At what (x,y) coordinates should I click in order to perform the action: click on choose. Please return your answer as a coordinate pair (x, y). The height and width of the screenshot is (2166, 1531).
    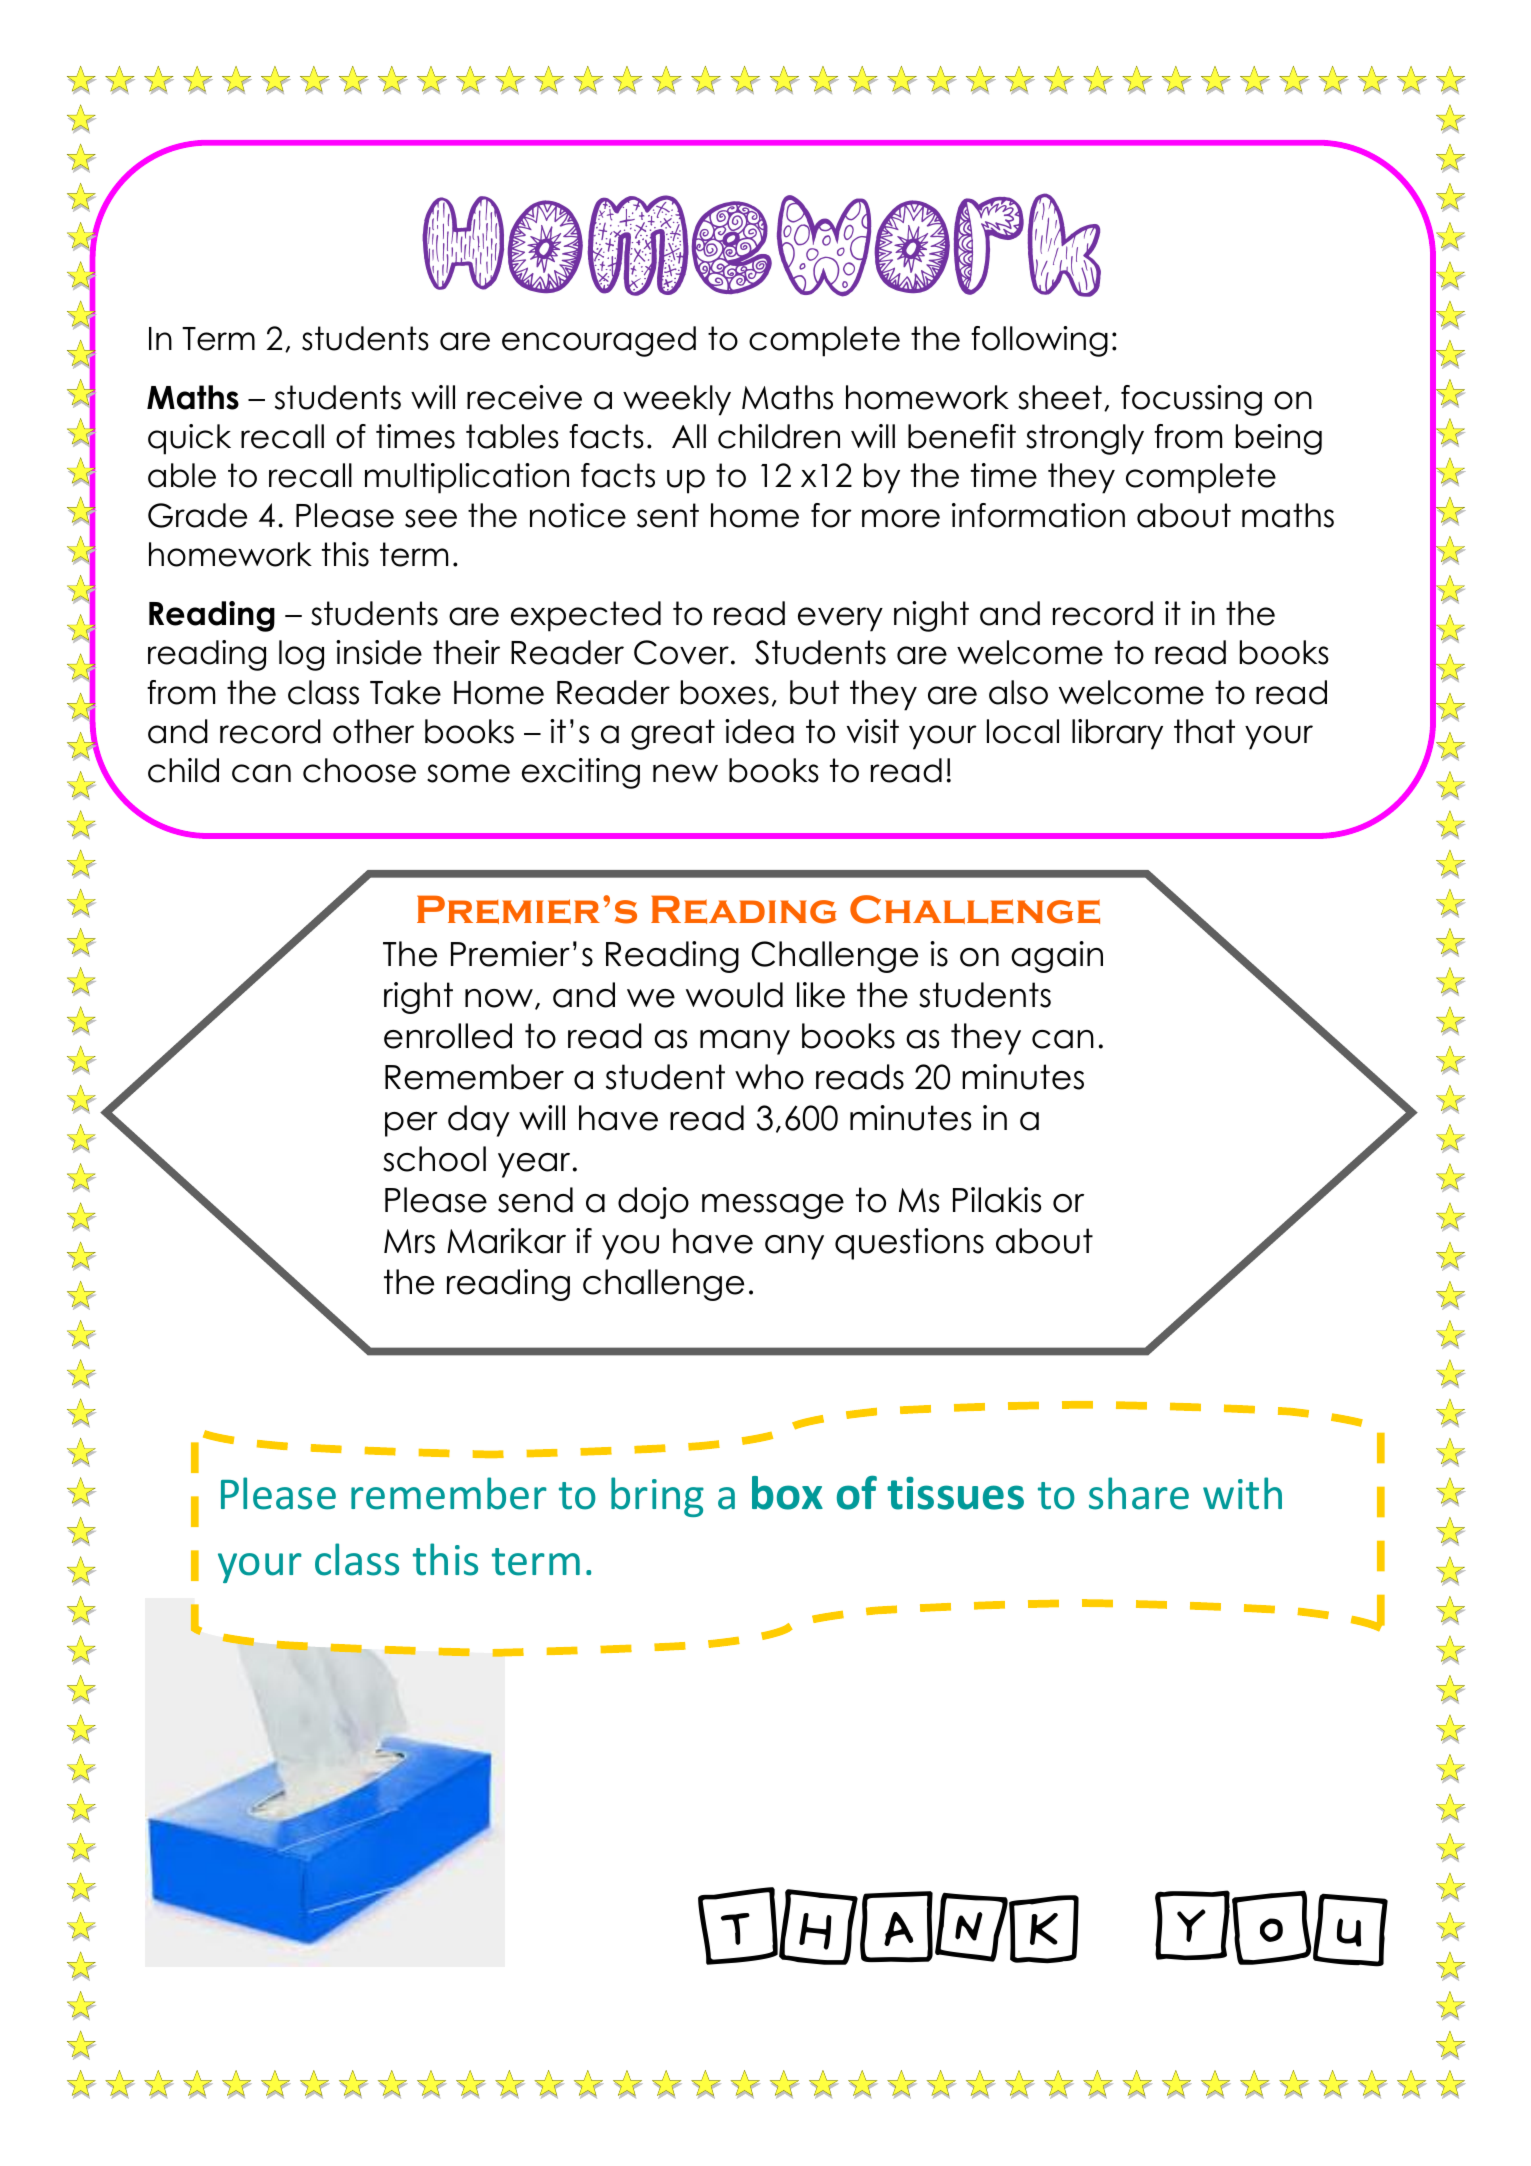
    Looking at the image, I should click on (359, 770).
